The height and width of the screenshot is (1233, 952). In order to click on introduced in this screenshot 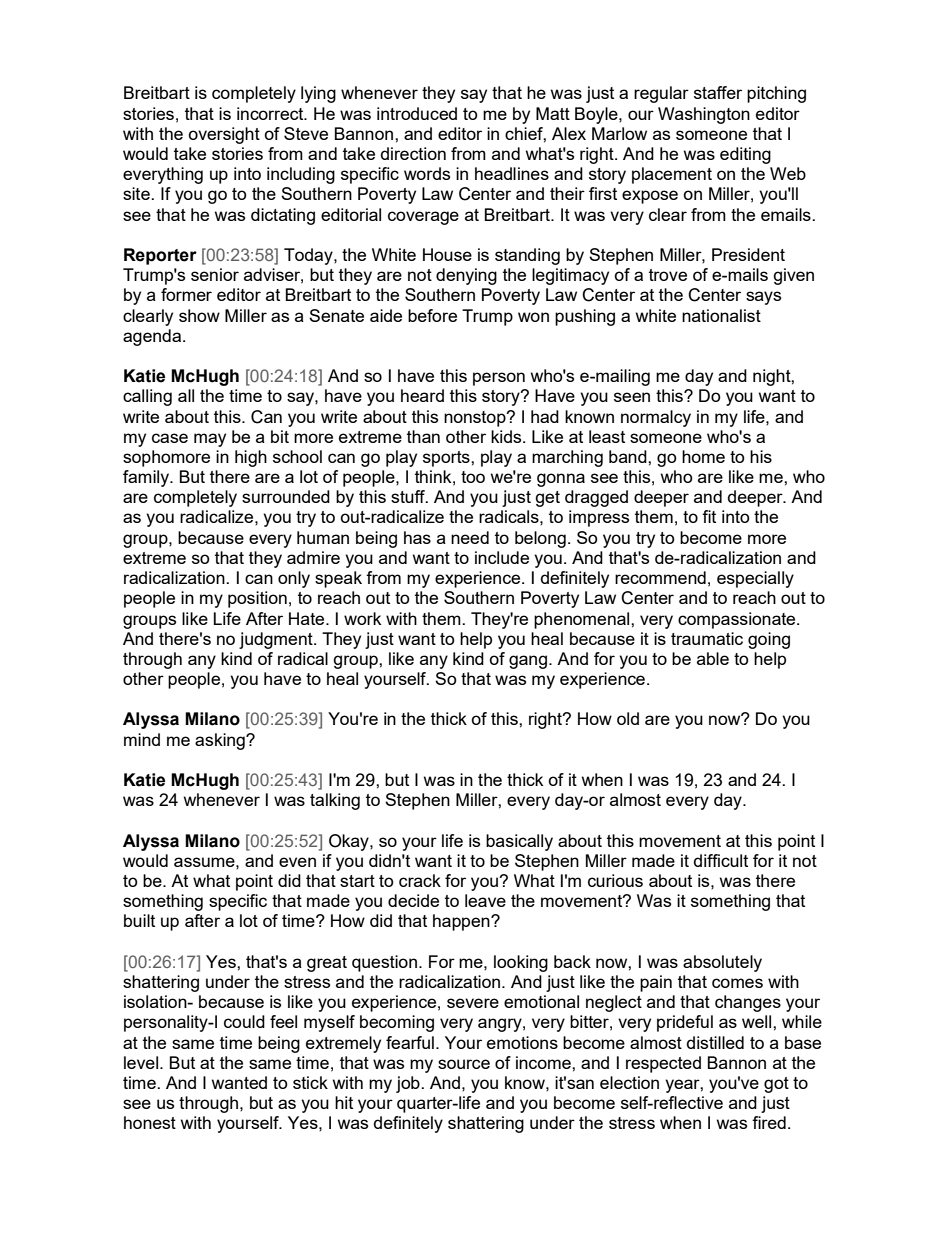, I will do `click(417, 113)`.
